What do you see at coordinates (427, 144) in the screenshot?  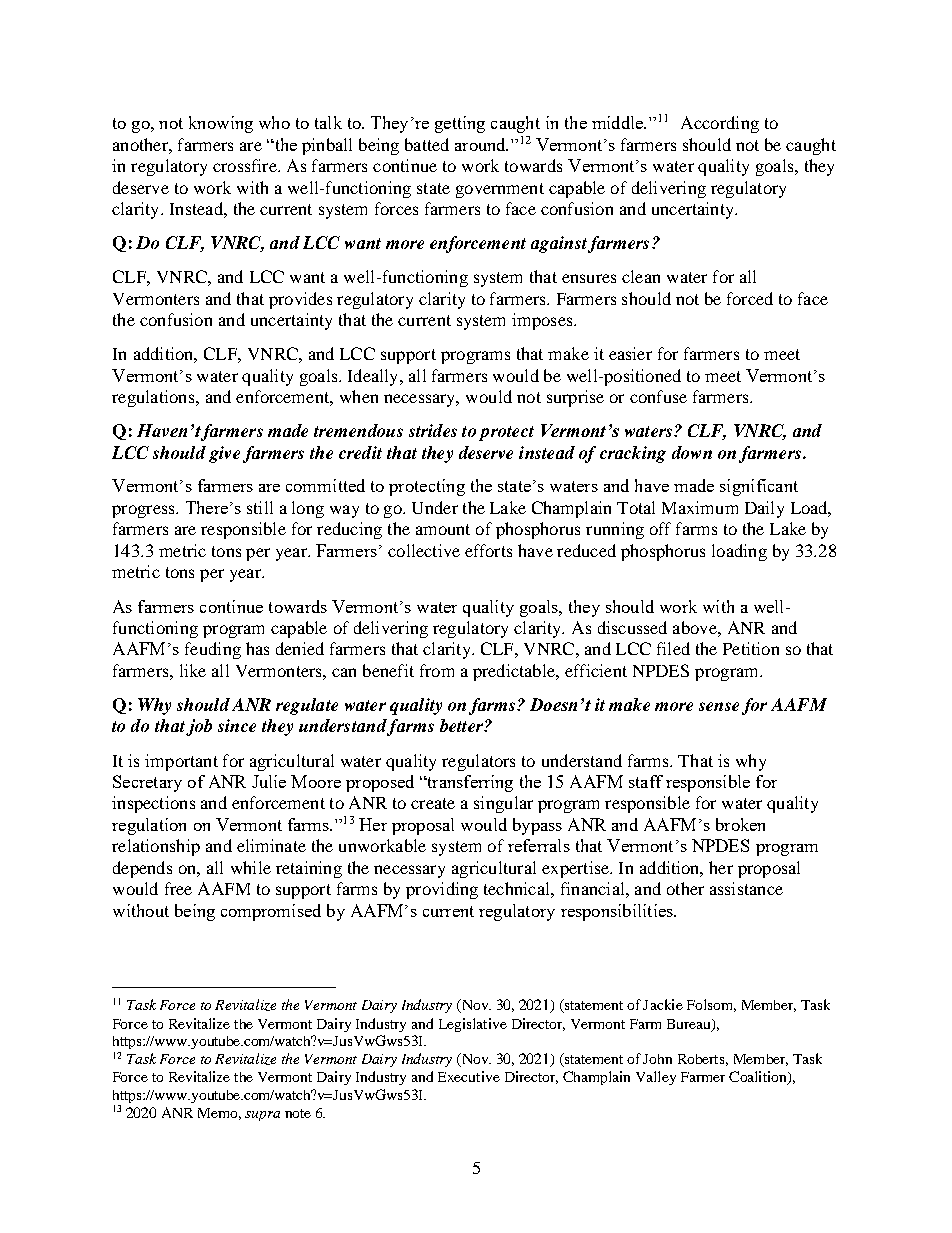 I see `batted` at bounding box center [427, 144].
